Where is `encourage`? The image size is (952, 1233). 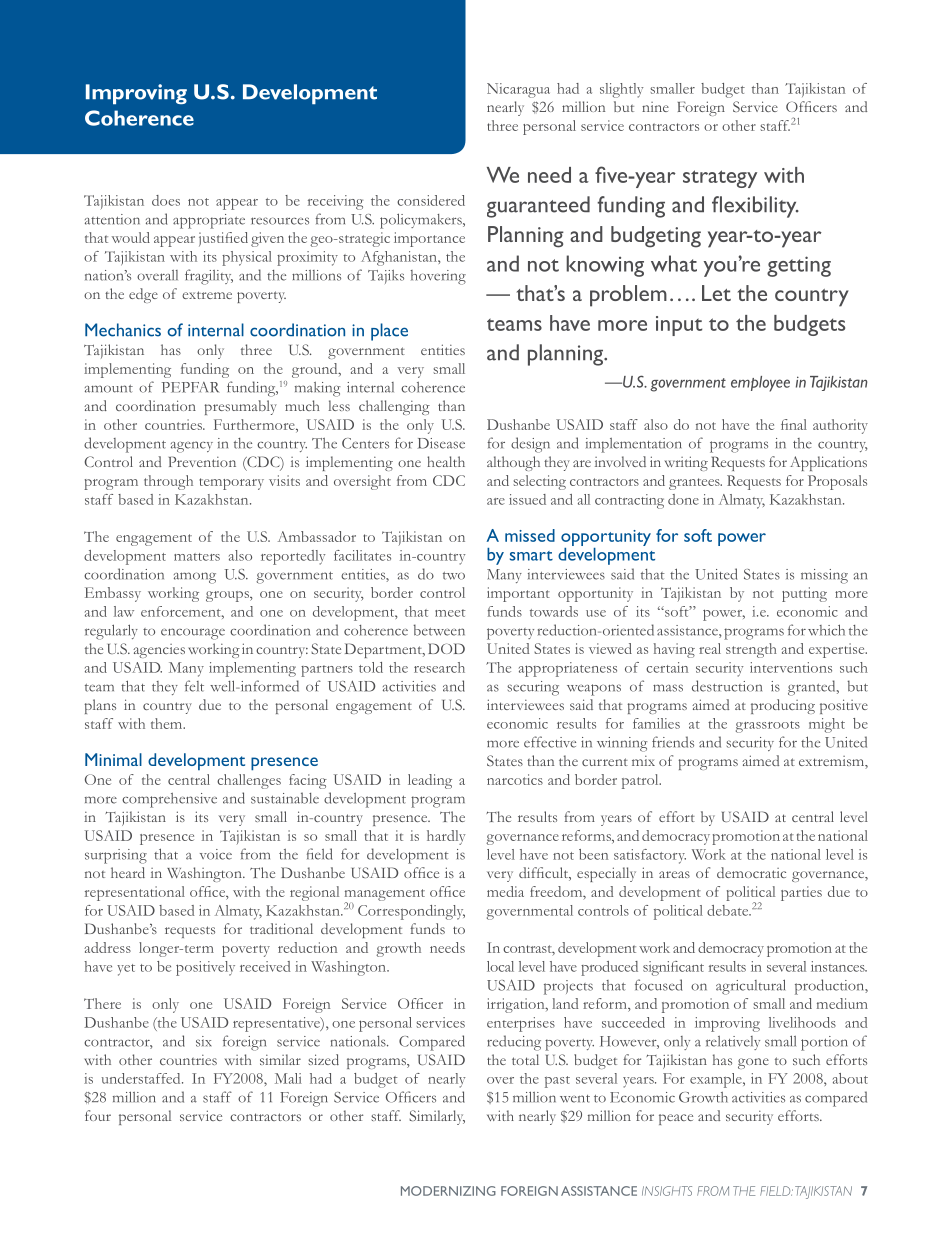 encourage is located at coordinates (193, 634).
